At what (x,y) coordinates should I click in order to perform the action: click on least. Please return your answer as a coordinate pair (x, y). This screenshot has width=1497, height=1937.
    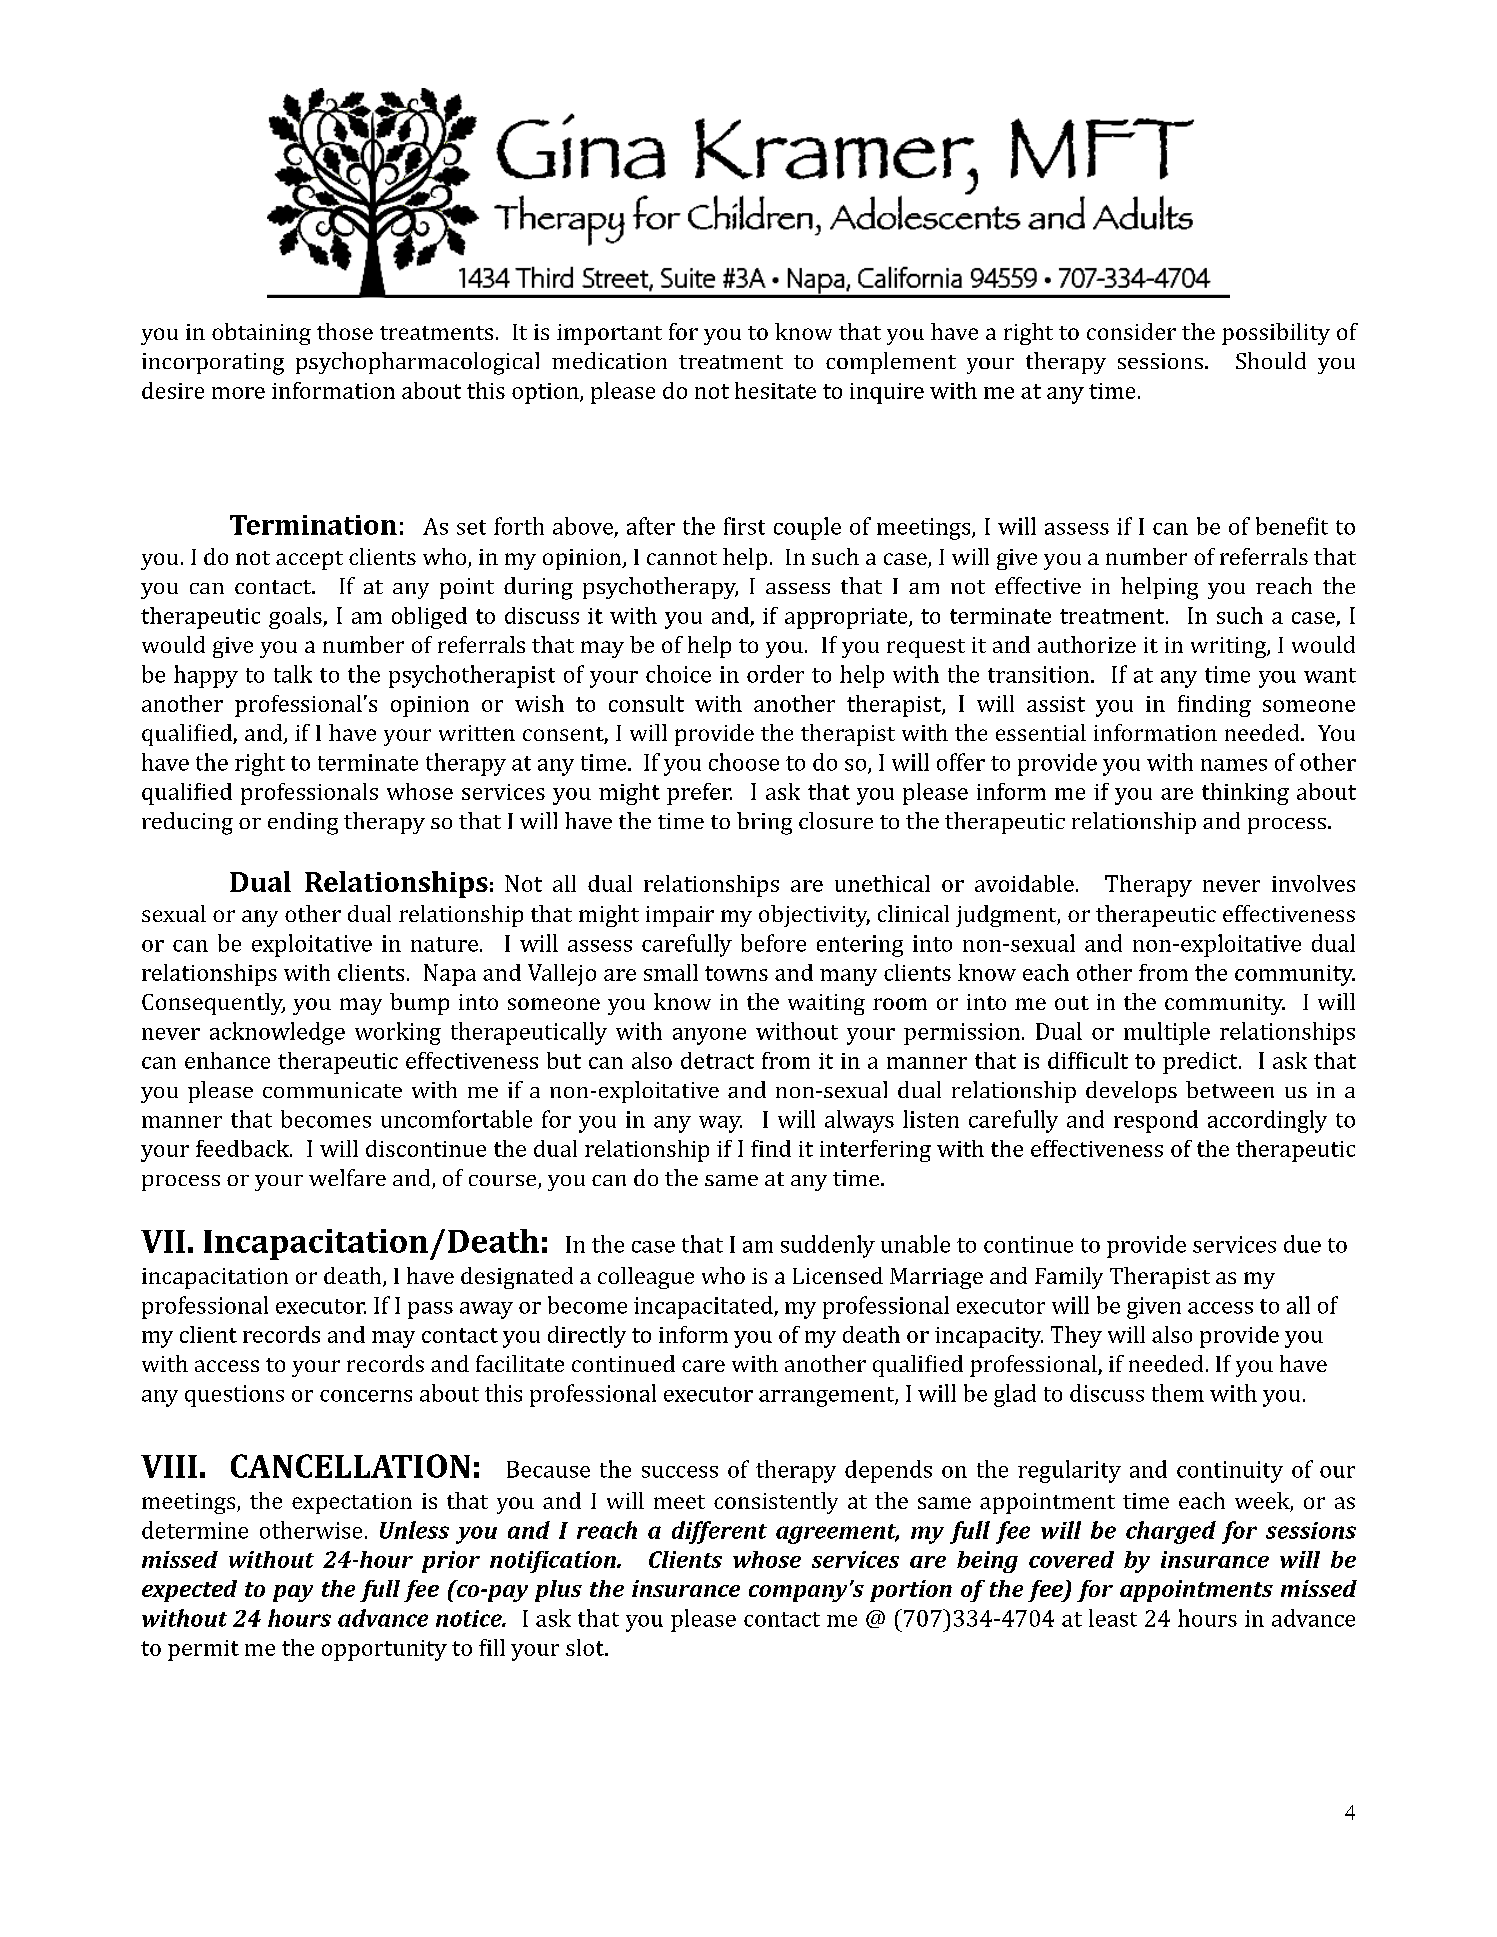
    Looking at the image, I should click on (1113, 1618).
